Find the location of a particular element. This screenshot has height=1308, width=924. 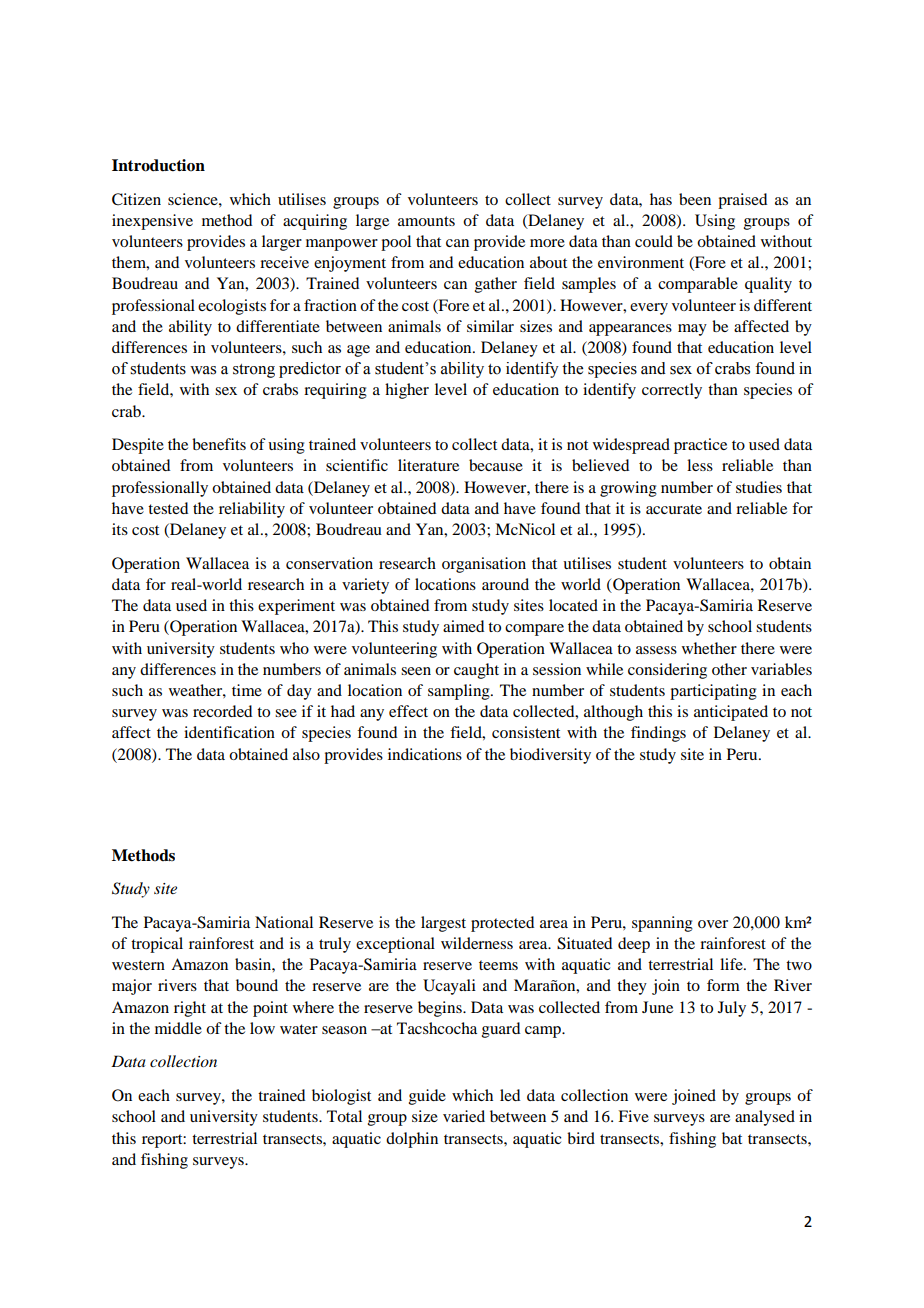

studies is located at coordinates (759, 487).
